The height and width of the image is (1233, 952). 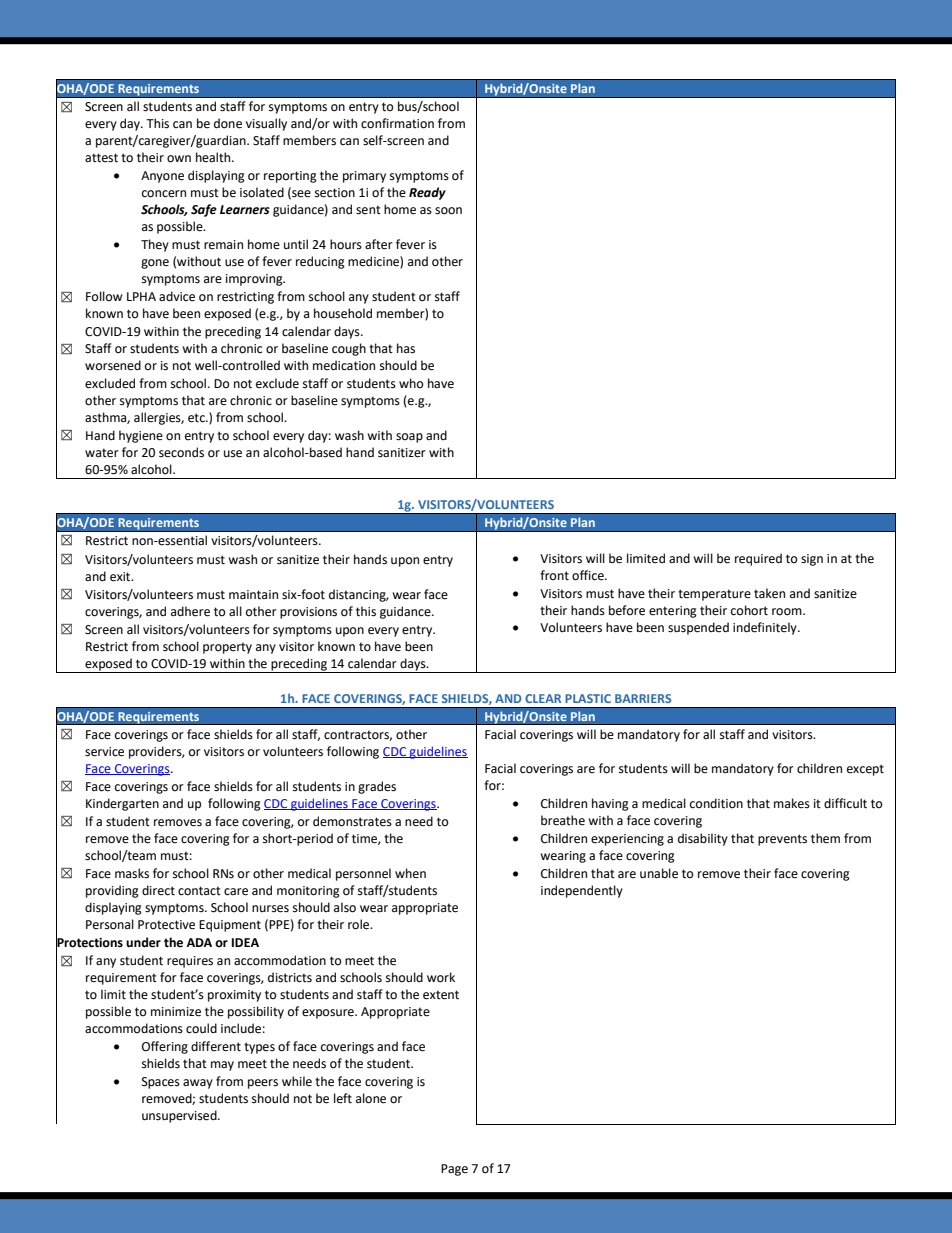 What do you see at coordinates (214, 157) in the image?
I see `health` at bounding box center [214, 157].
